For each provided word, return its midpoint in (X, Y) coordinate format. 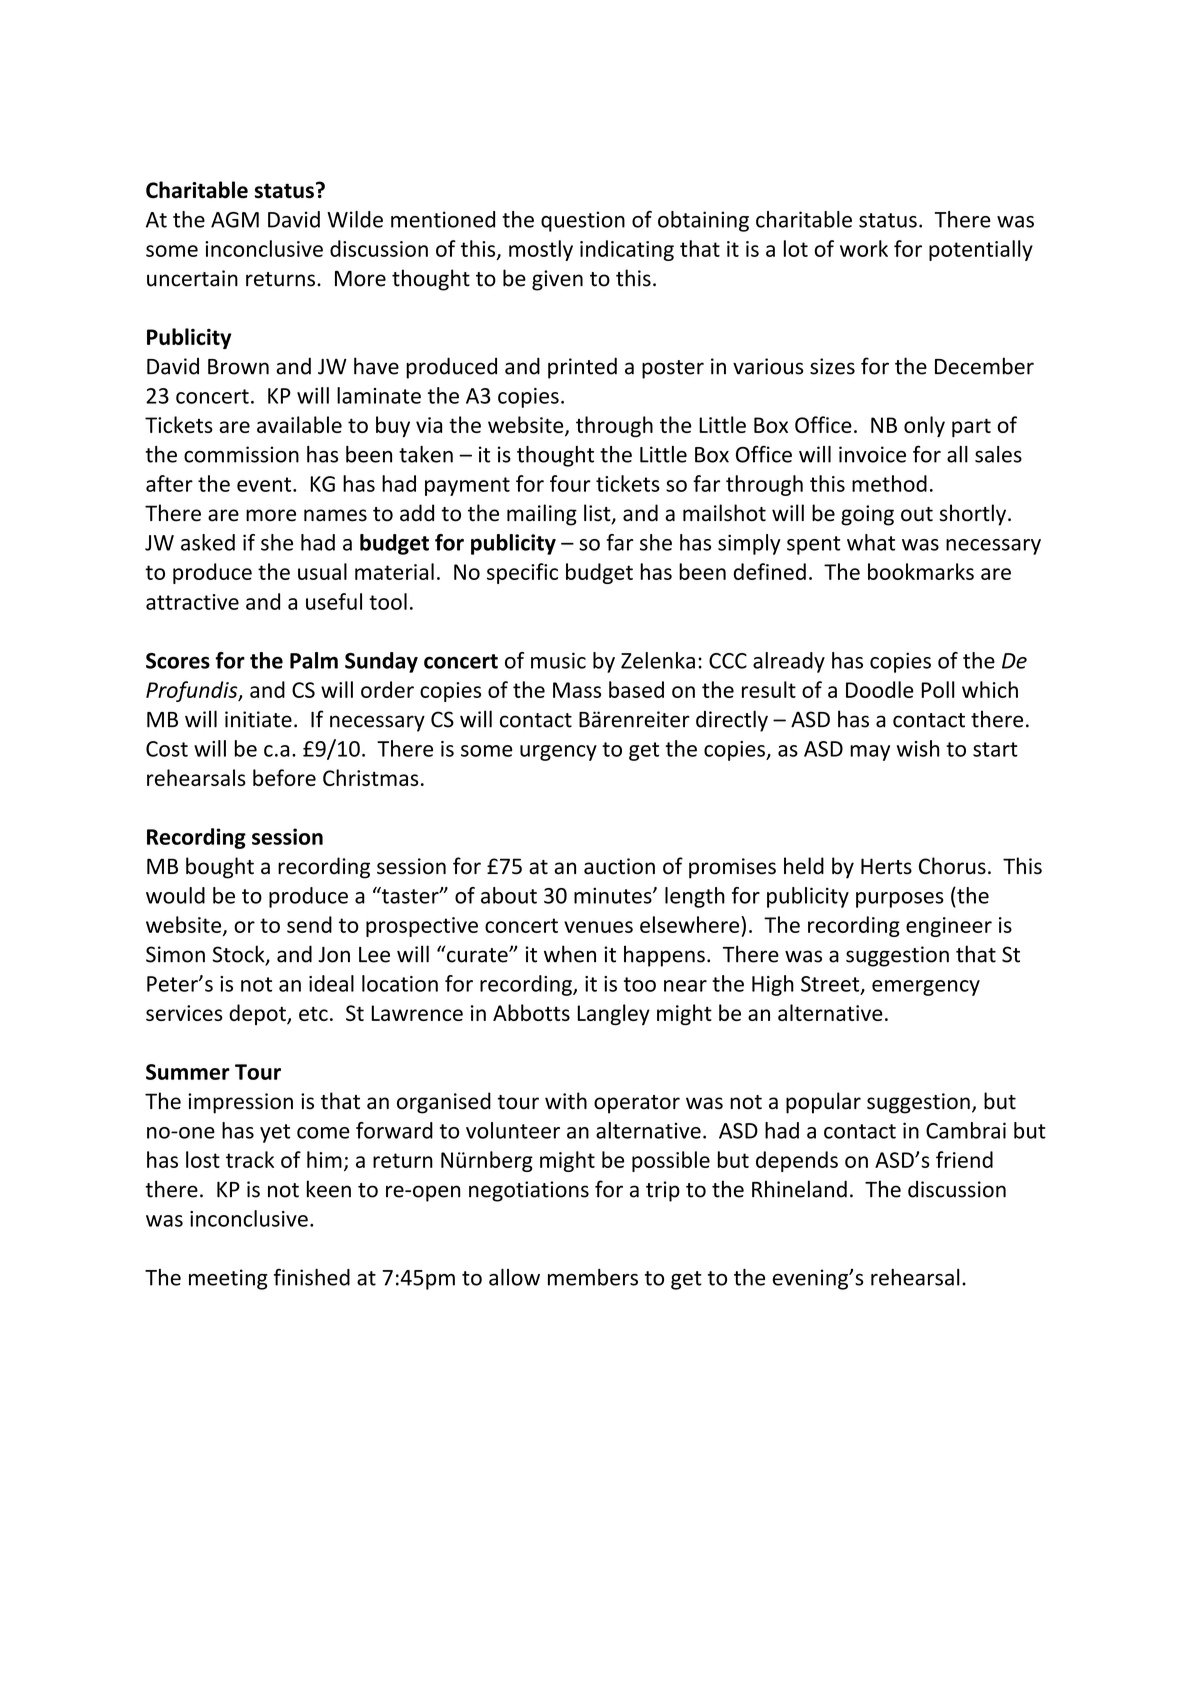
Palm (314, 660)
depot (258, 1014)
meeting (228, 1279)
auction (619, 866)
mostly (541, 250)
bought (220, 868)
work (864, 248)
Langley (613, 1014)
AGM (235, 220)
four (570, 483)
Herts (886, 866)
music (558, 660)
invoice (872, 454)
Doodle (880, 689)
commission (241, 454)
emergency (926, 988)
